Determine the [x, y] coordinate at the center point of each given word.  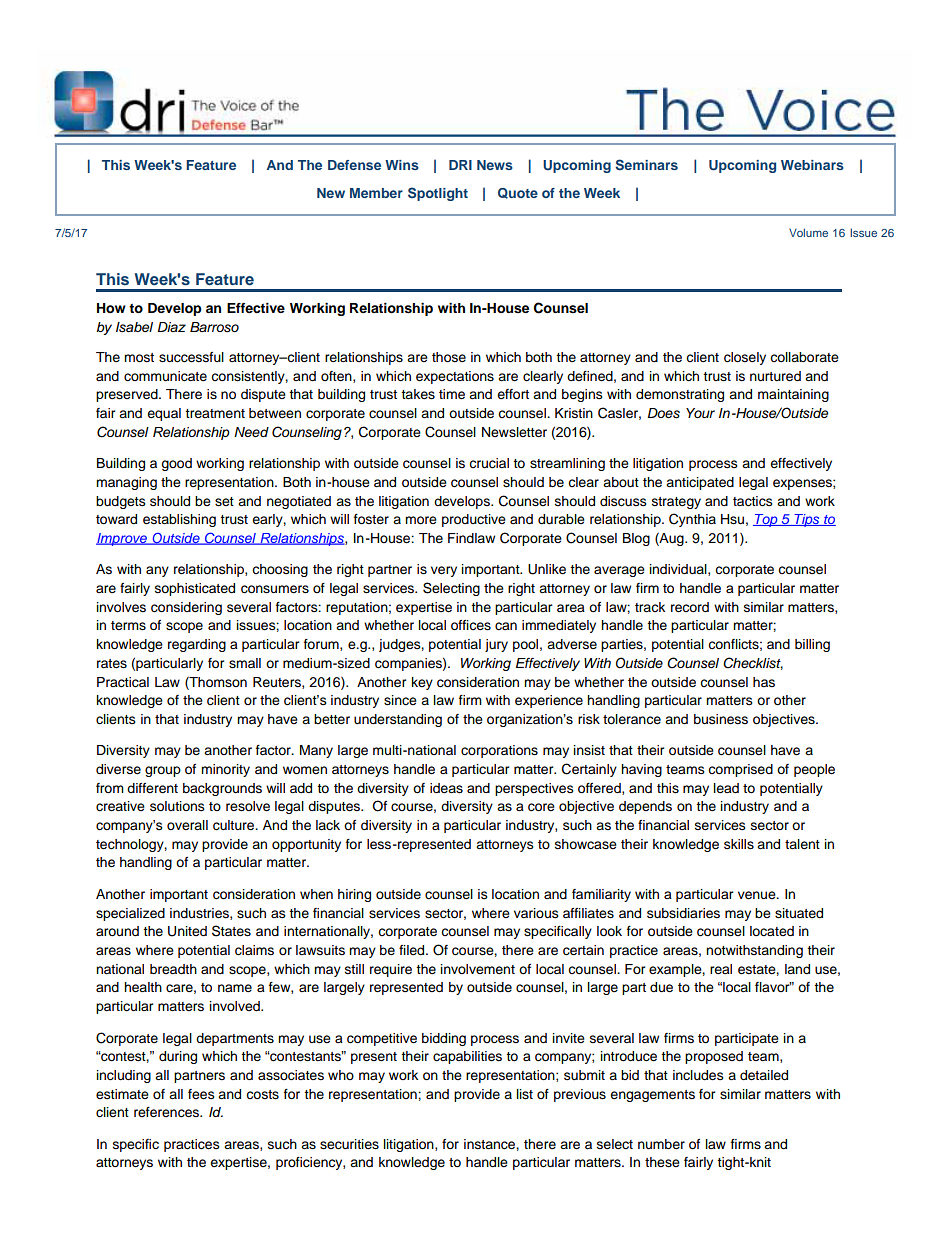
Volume [808, 232]
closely [745, 358]
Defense [354, 165]
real [721, 969]
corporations [499, 751]
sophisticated [195, 589]
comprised [740, 770]
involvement [478, 969]
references [168, 1112]
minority [225, 770]
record [690, 607]
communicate [165, 376]
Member [376, 193]
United [187, 931]
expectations [455, 377]
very [444, 571]
